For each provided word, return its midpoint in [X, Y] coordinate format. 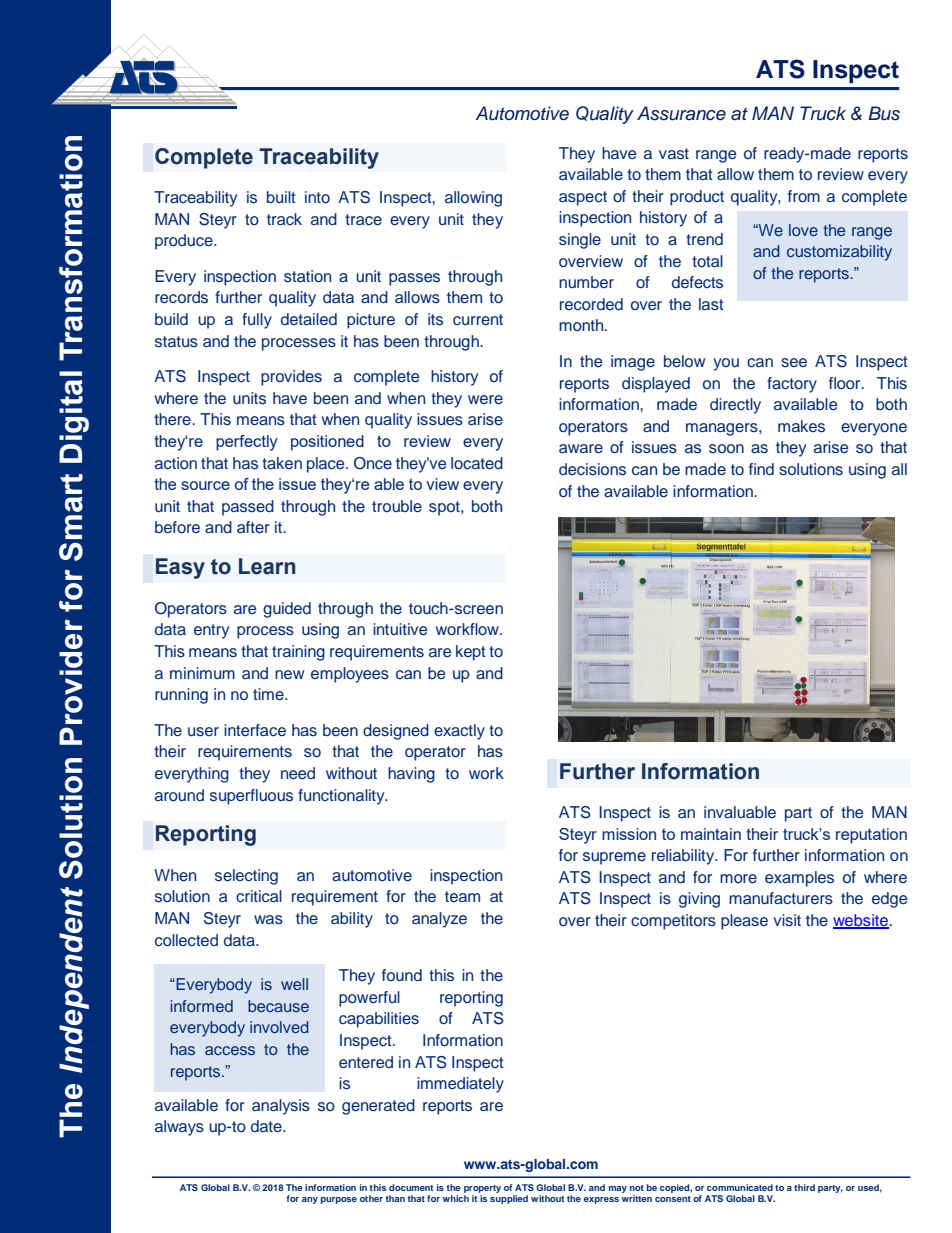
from [804, 196]
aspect [583, 198]
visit [787, 920]
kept [471, 653]
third [804, 1187]
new [289, 674]
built [281, 197]
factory [792, 385]
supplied [509, 1198]
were [485, 400]
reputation [871, 836]
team [462, 896]
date [267, 1126]
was [268, 920]
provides [291, 378]
